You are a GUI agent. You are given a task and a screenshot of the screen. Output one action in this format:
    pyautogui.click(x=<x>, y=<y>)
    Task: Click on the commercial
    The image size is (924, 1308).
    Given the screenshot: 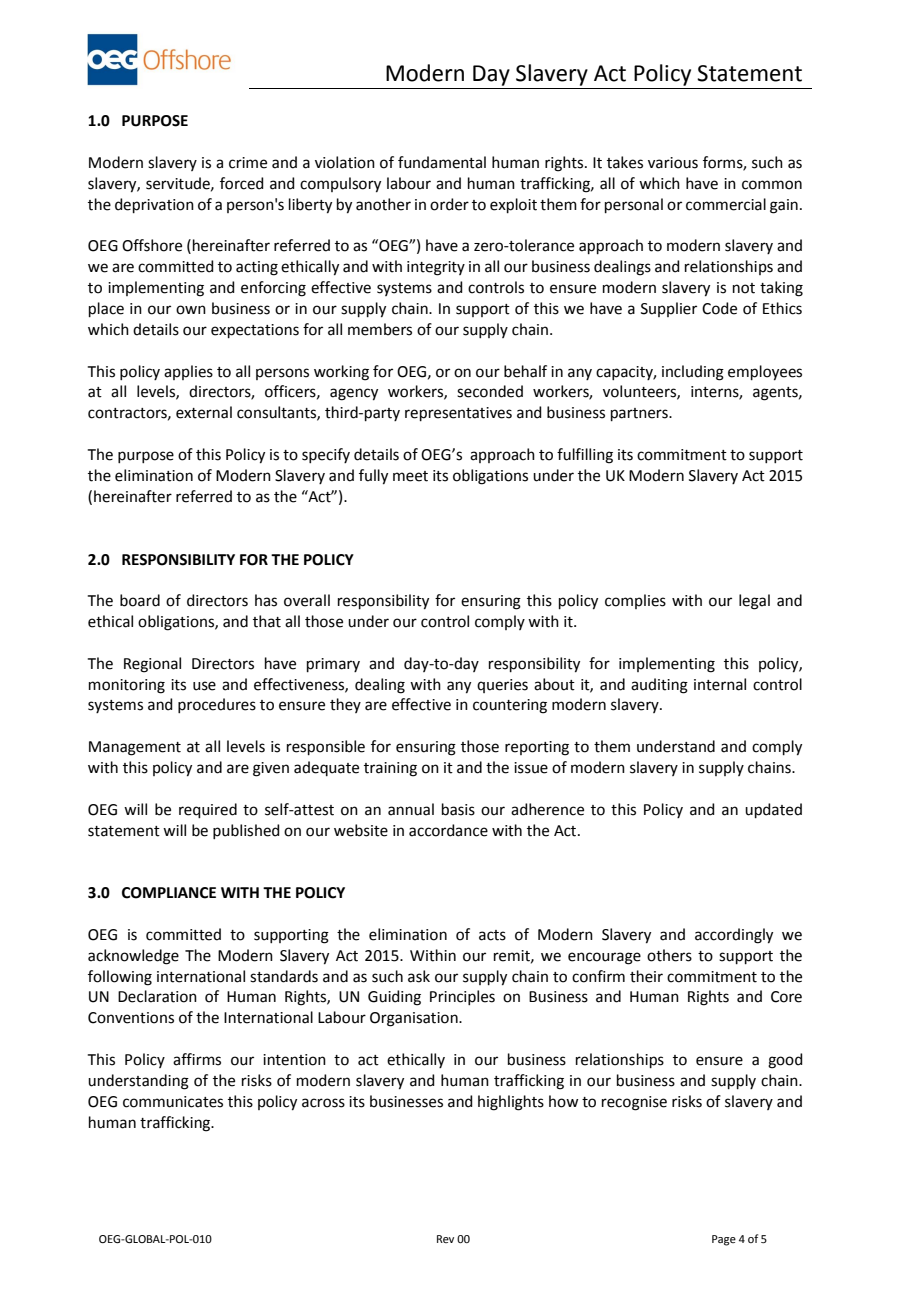 What is the action you would take?
    pyautogui.click(x=726, y=204)
